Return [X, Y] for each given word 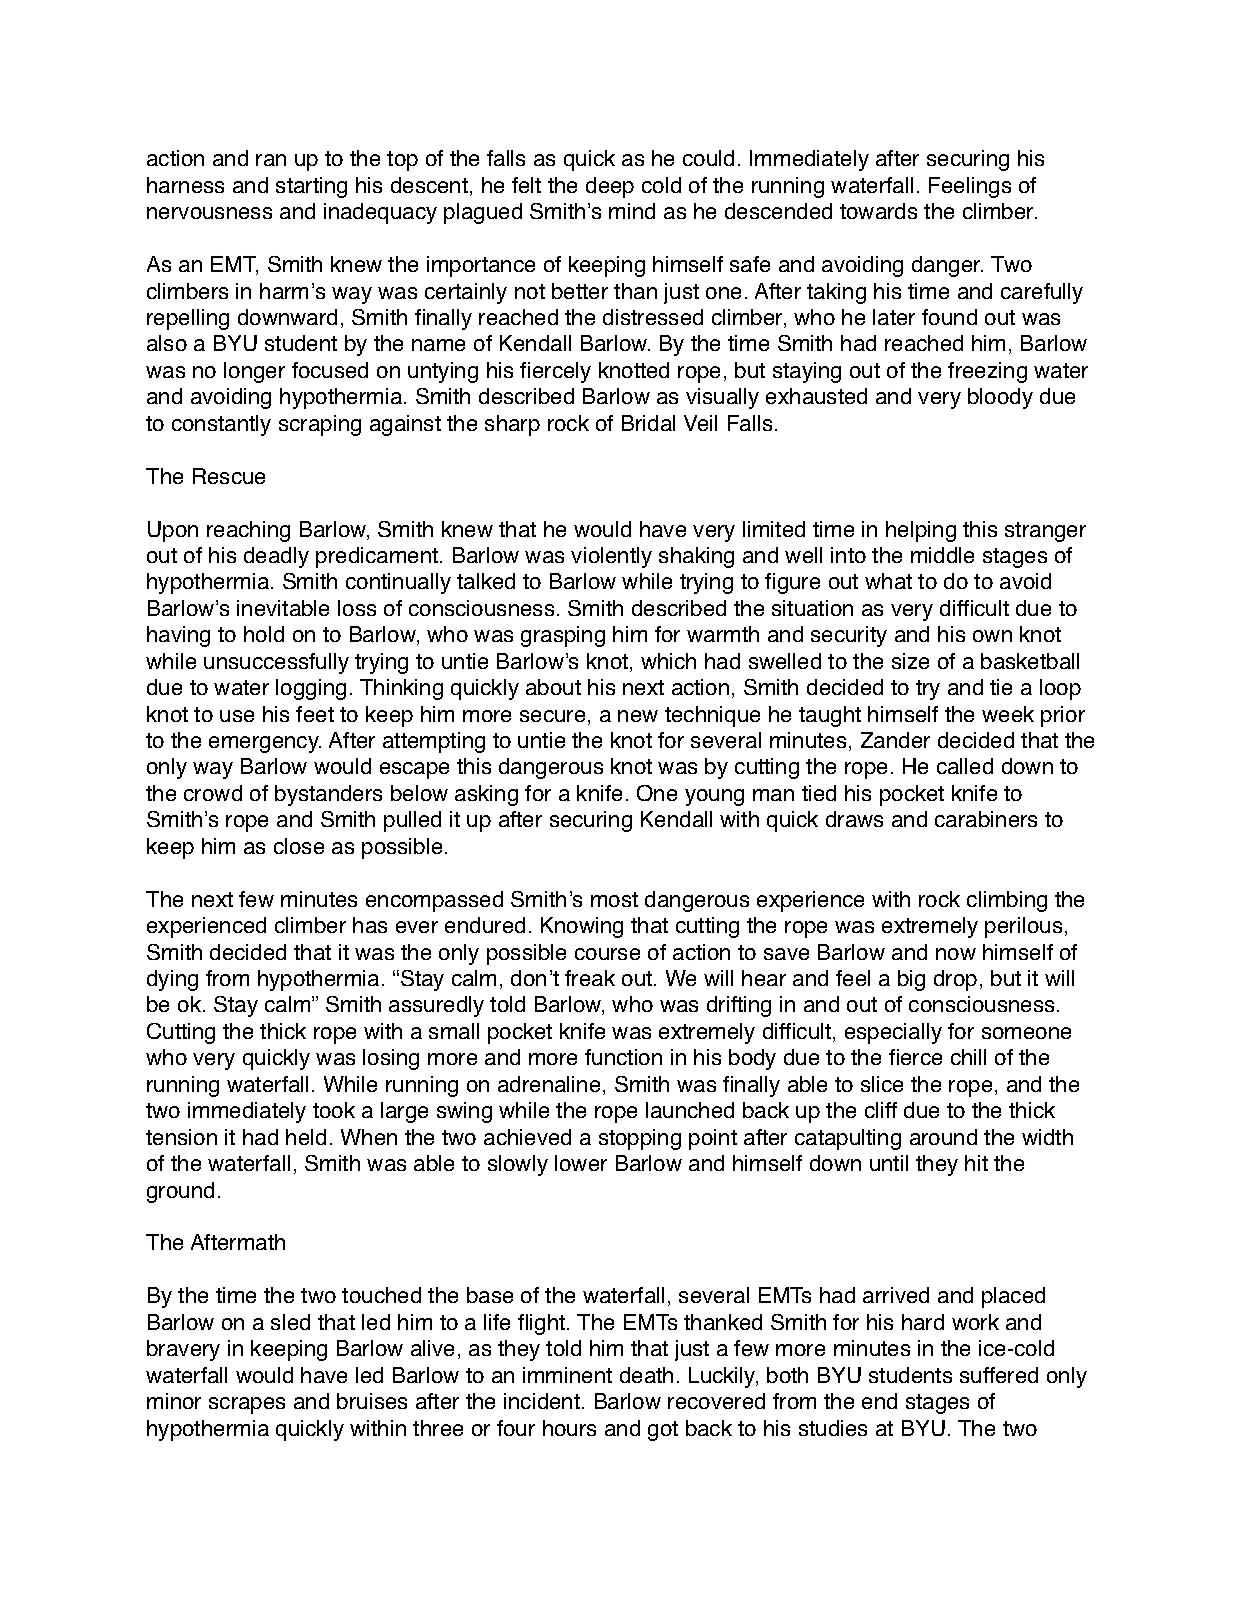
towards [878, 211]
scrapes [247, 1405]
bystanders [328, 795]
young [714, 797]
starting [311, 187]
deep [610, 187]
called [965, 766]
